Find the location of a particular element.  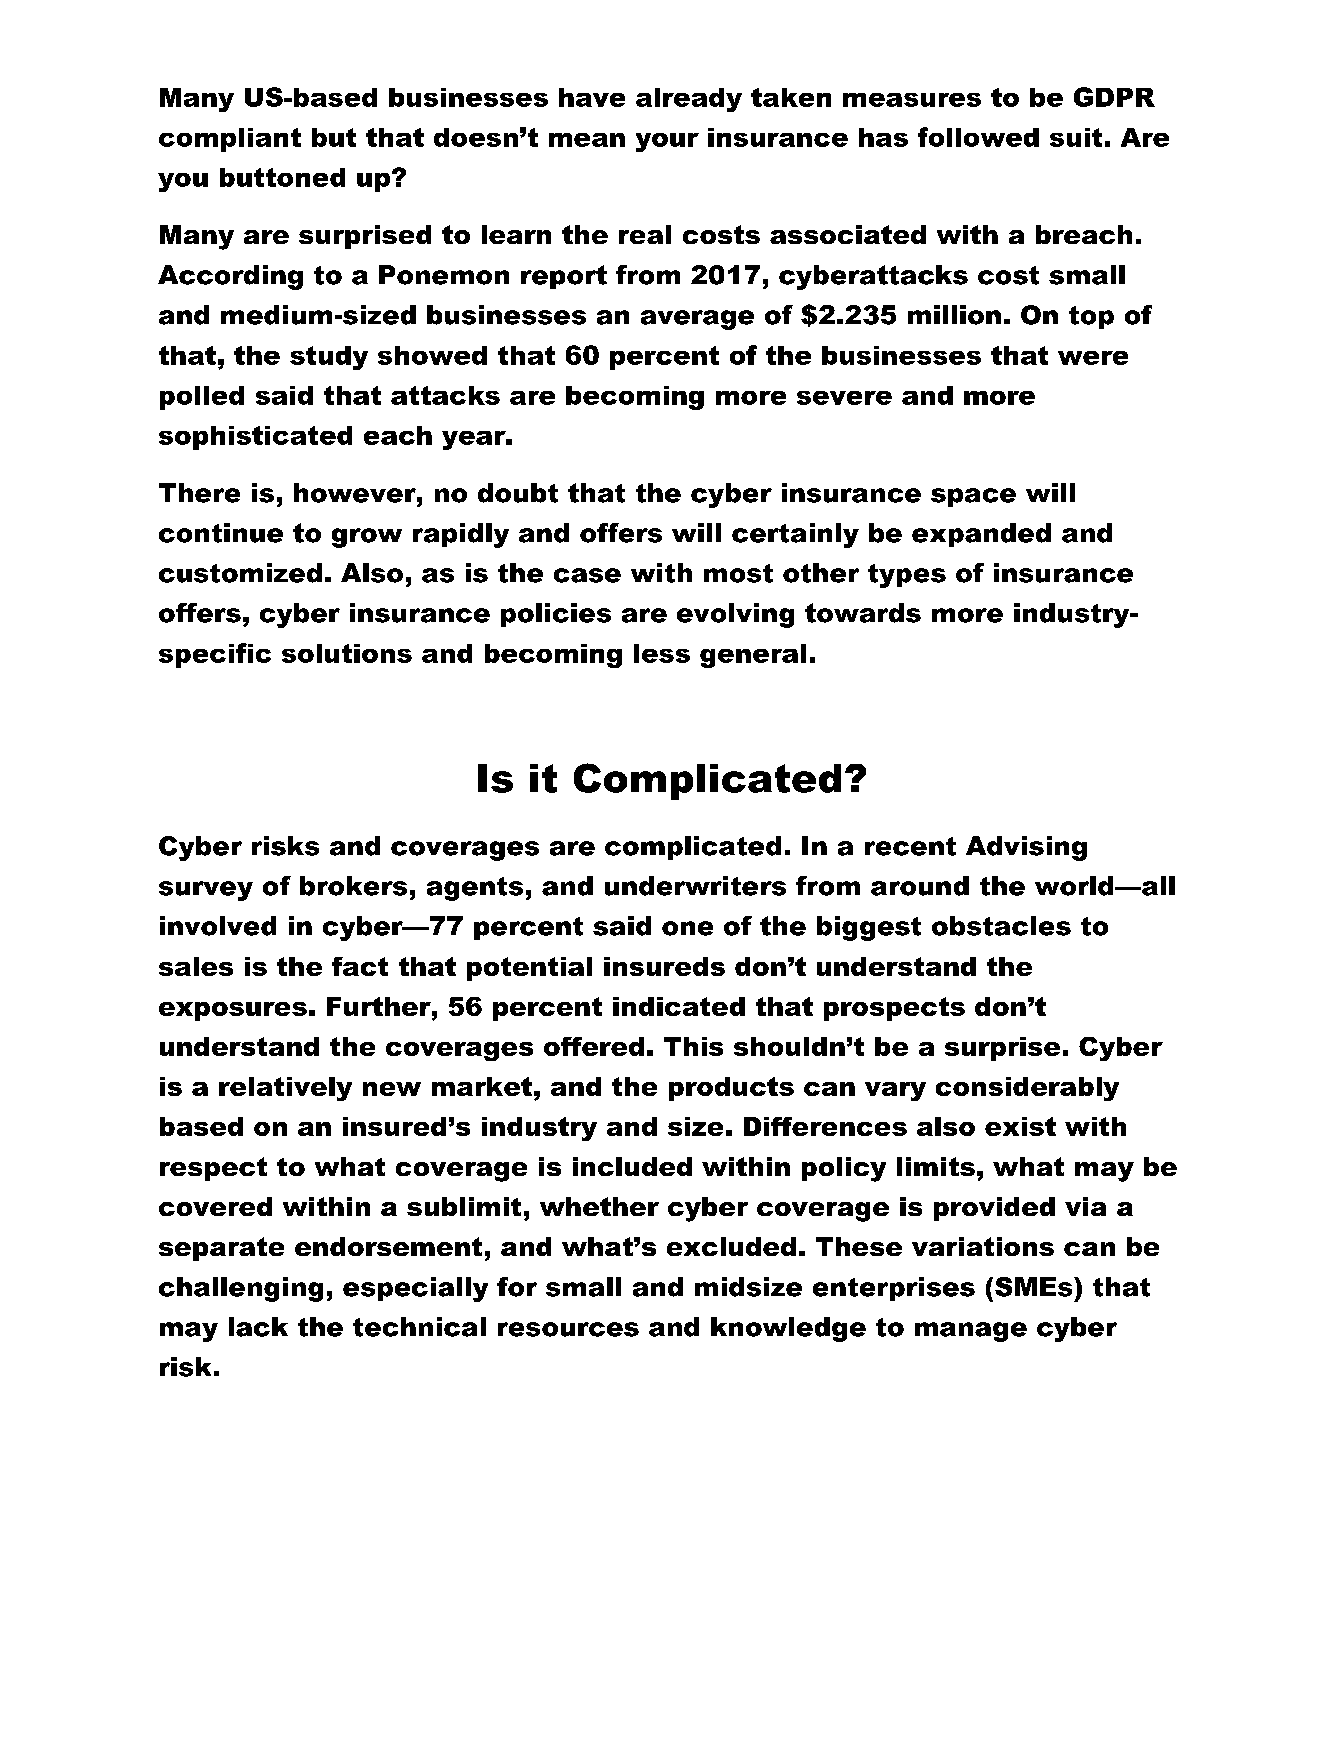

indicated is located at coordinates (679, 1006).
